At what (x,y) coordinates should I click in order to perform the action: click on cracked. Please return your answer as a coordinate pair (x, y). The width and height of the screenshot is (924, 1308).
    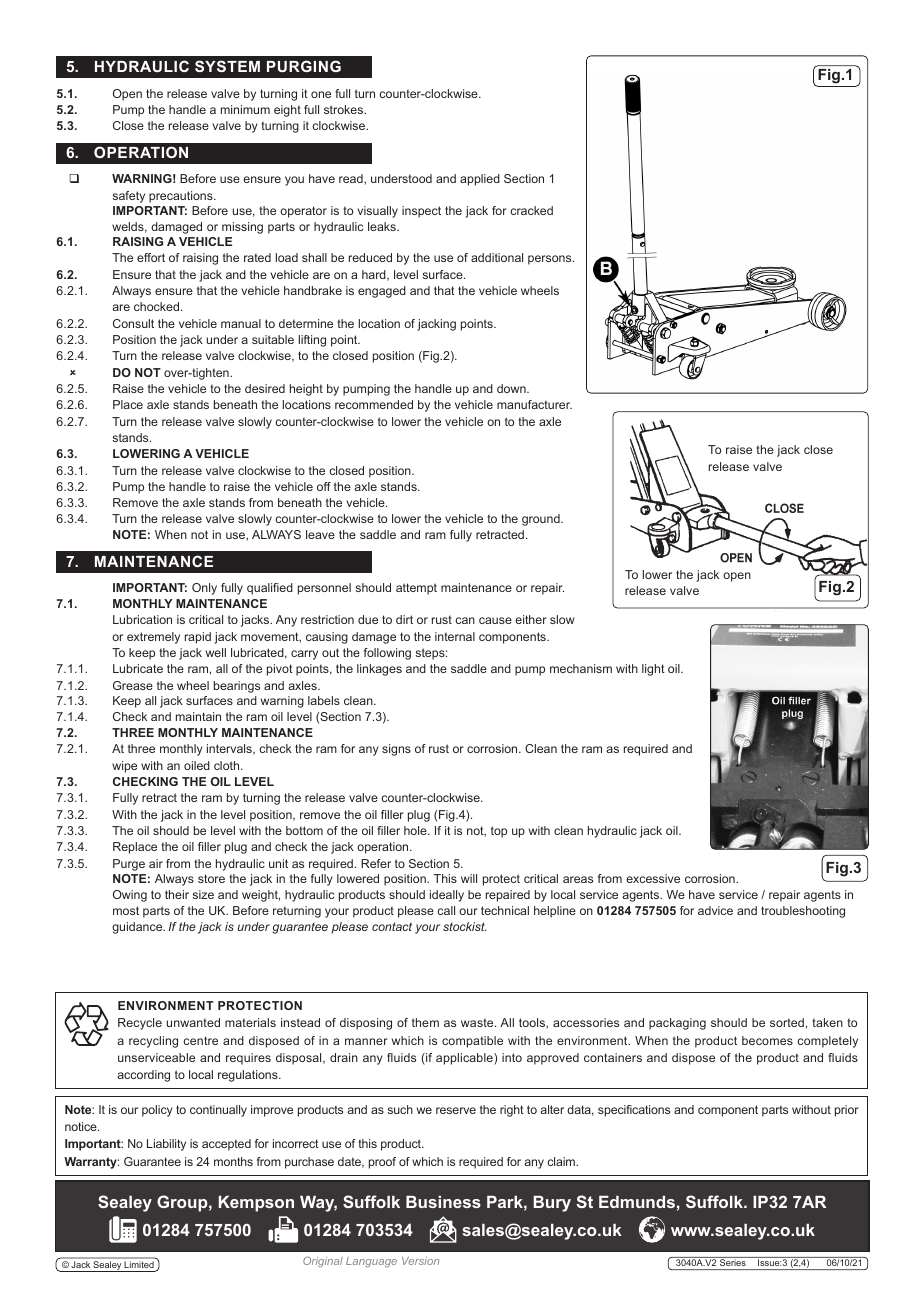
    Looking at the image, I should click on (531, 210).
